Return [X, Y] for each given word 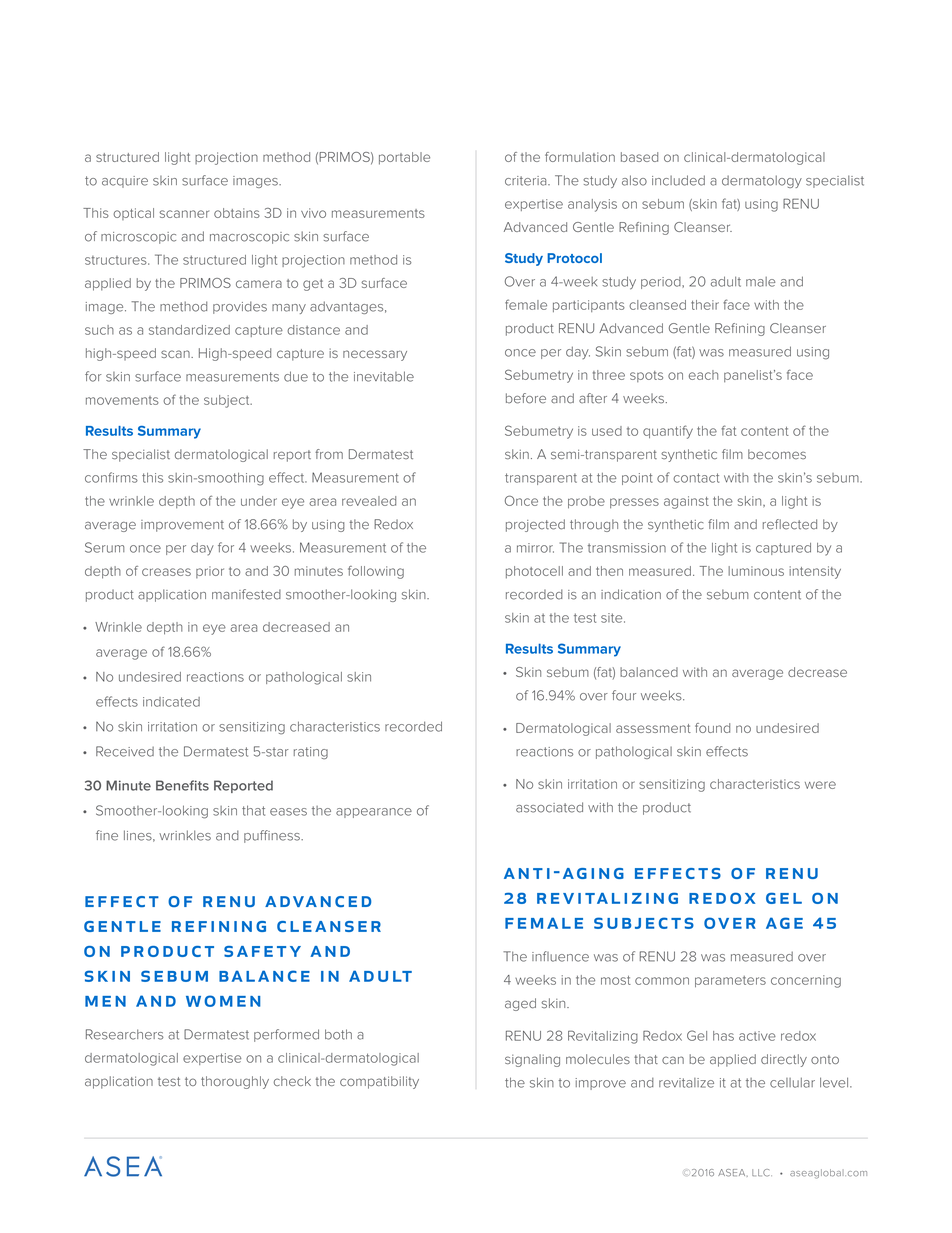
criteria [527, 181]
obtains [237, 213]
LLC [762, 1173]
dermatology [762, 181]
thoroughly [235, 1082]
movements [122, 400]
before [526, 398]
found [712, 728]
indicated [171, 702]
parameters [730, 981]
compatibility [379, 1082]
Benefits [182, 785]
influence [560, 956]
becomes [777, 454]
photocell [534, 572]
